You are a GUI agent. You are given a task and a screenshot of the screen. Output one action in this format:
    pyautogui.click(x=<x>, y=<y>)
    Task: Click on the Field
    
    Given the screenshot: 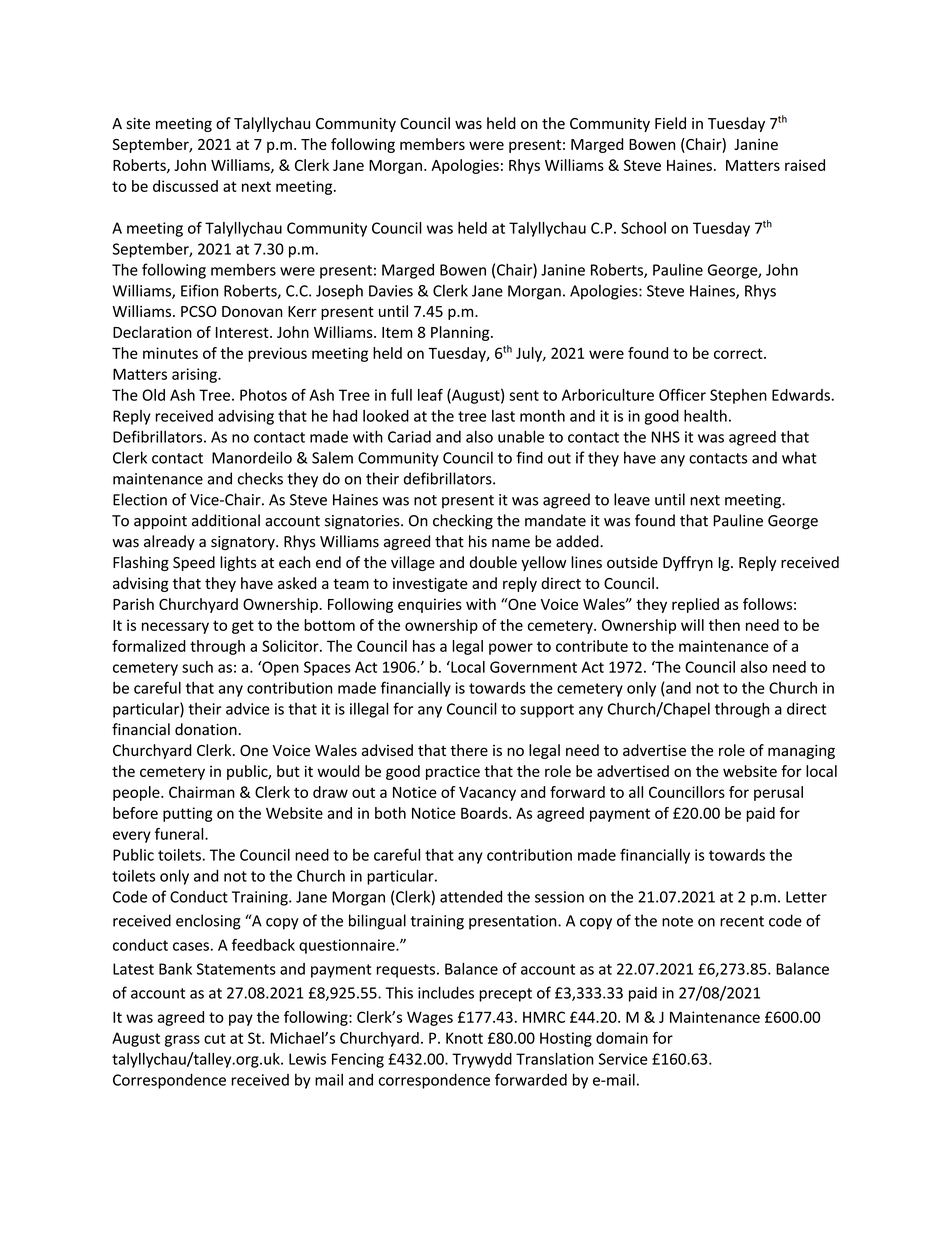 What is the action you would take?
    pyautogui.click(x=670, y=123)
